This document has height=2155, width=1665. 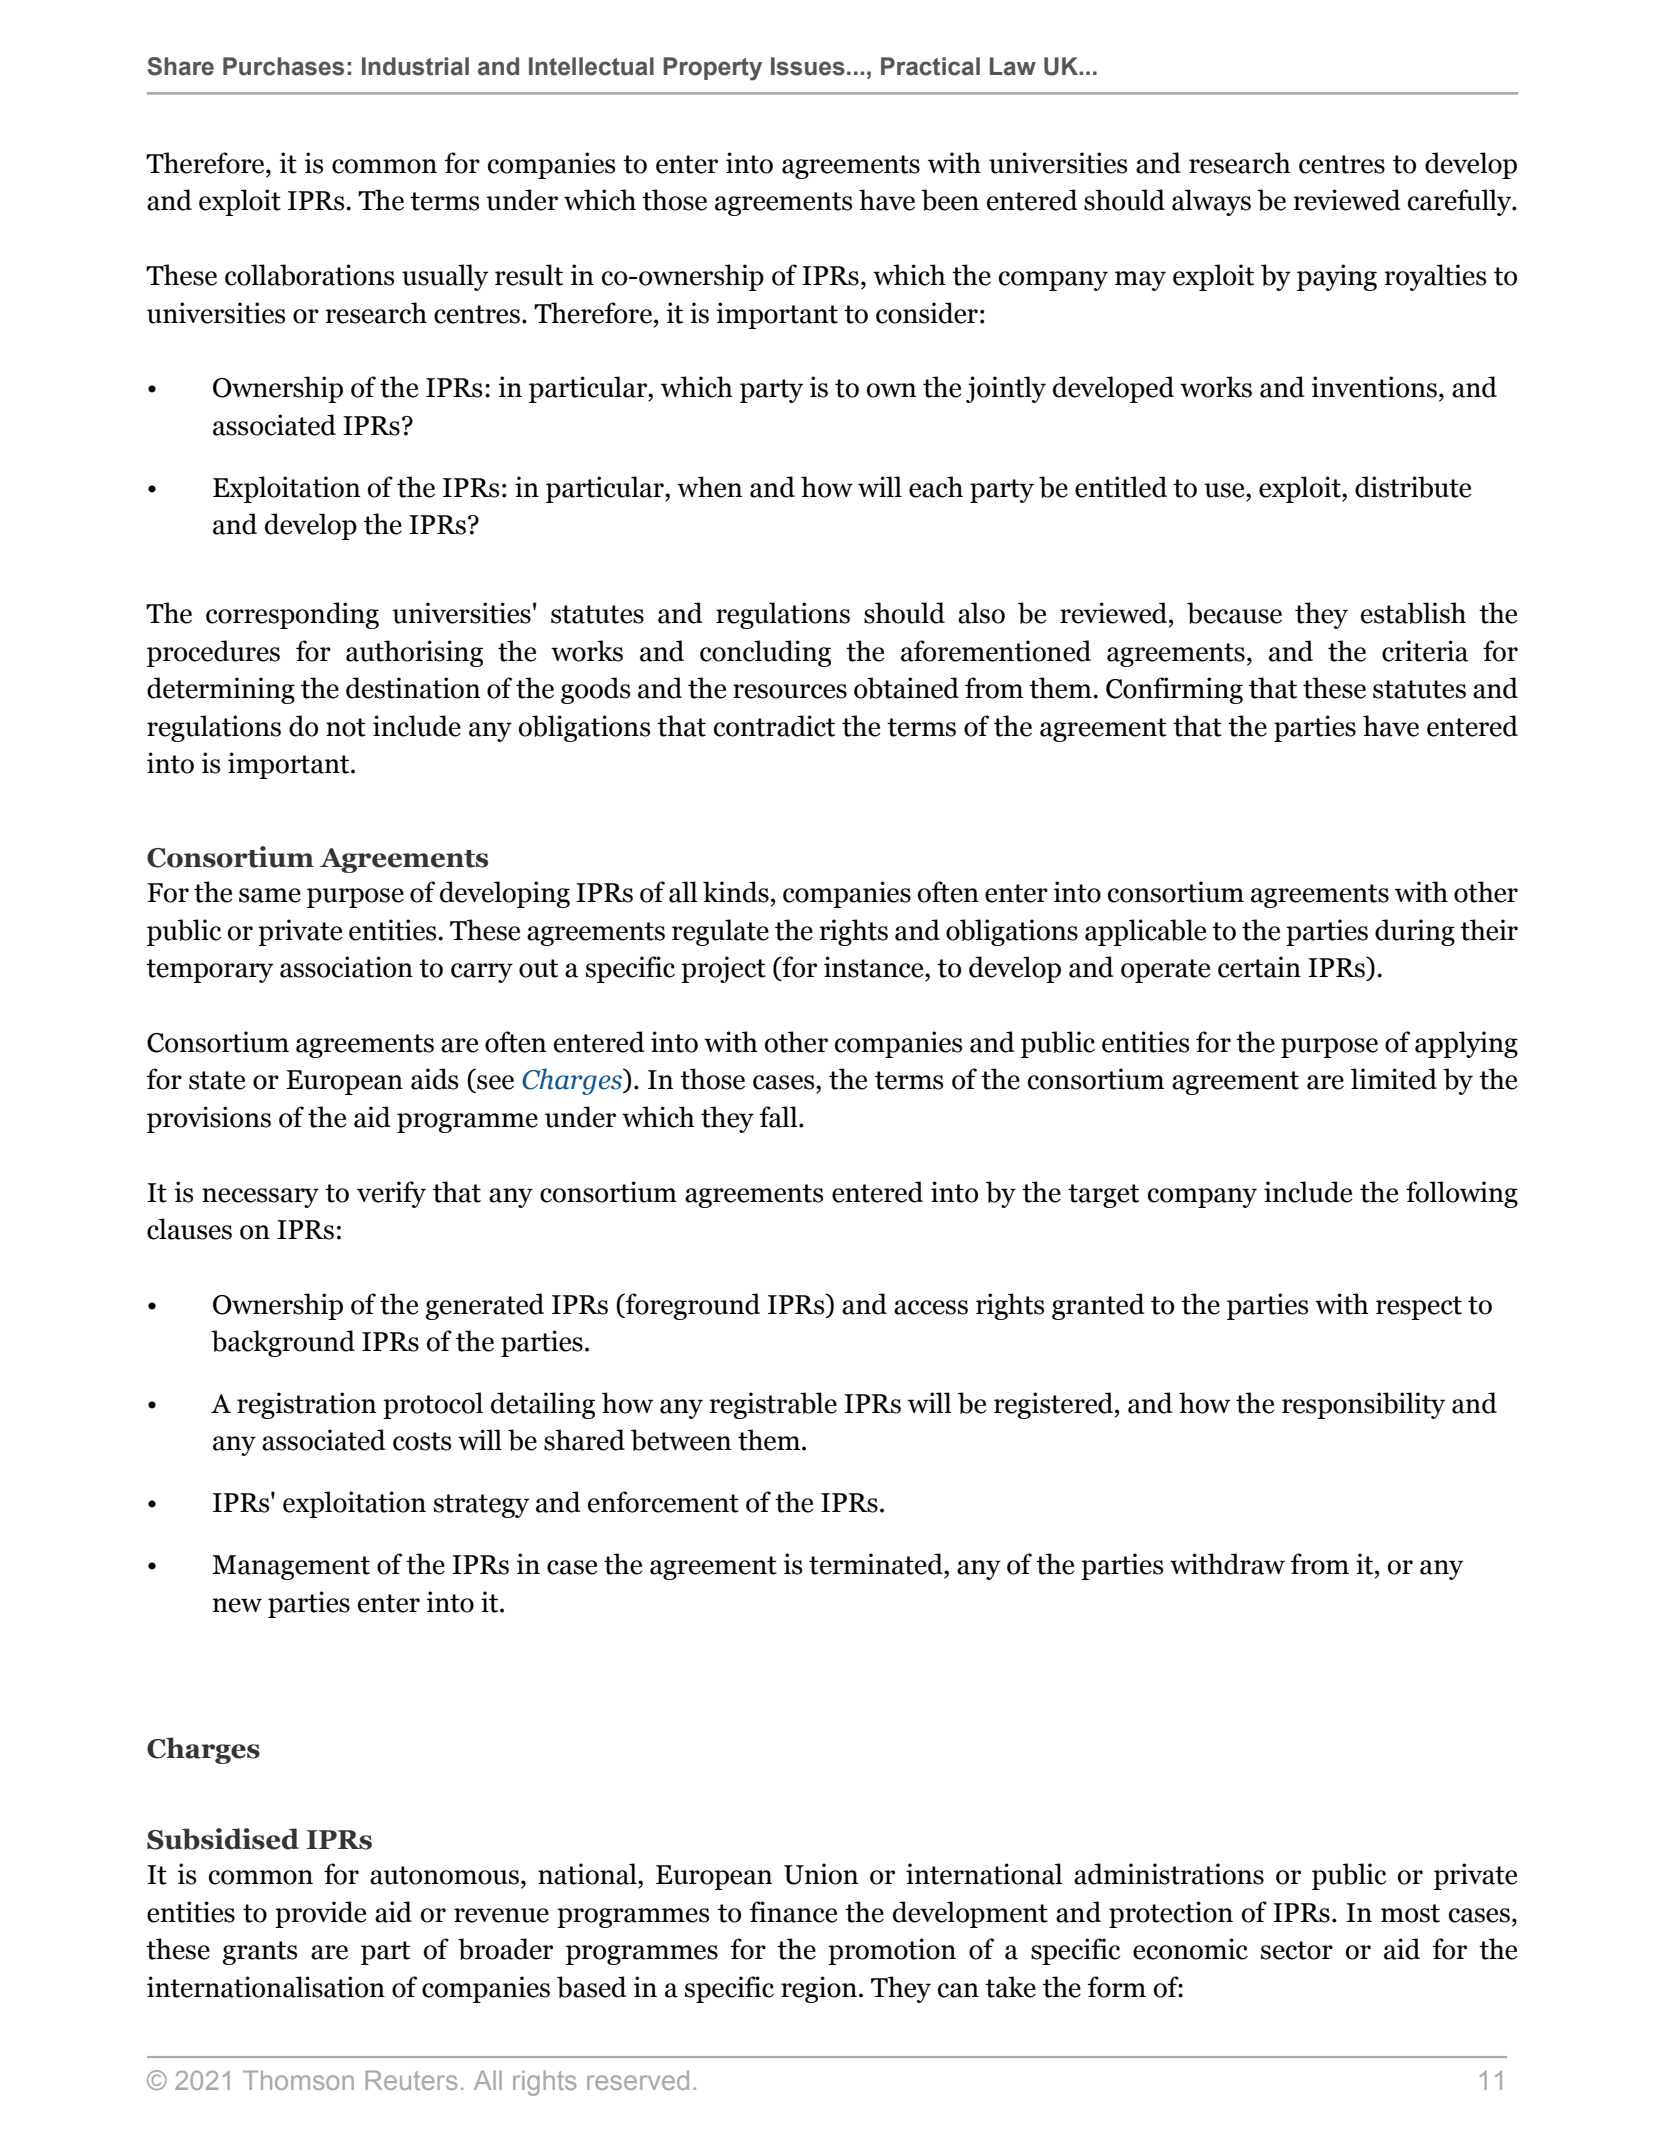 What do you see at coordinates (819, 1989) in the document?
I see `region` at bounding box center [819, 1989].
